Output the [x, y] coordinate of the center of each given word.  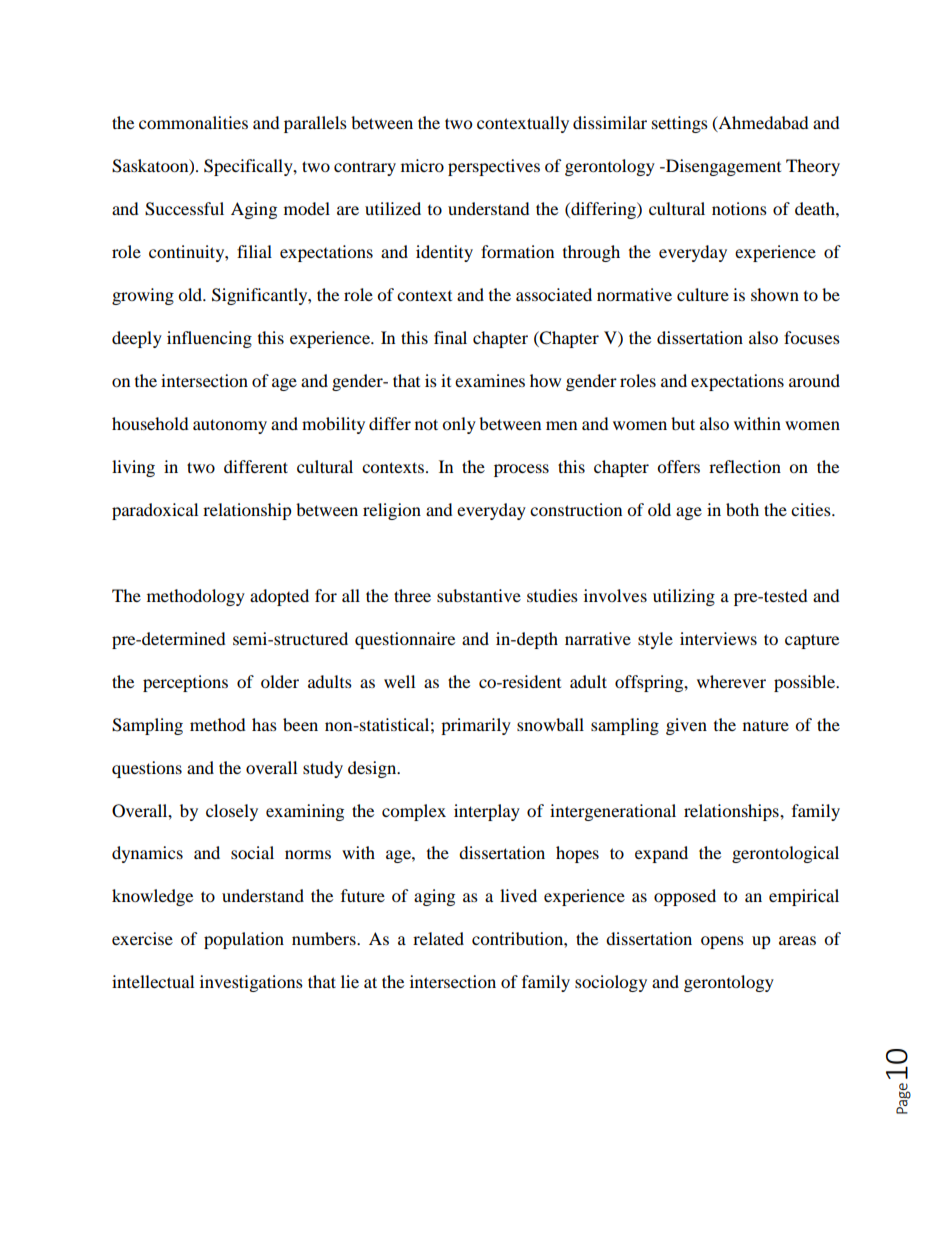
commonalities [193, 122]
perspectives [494, 167]
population [244, 940]
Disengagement [722, 167]
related [438, 938]
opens [722, 942]
